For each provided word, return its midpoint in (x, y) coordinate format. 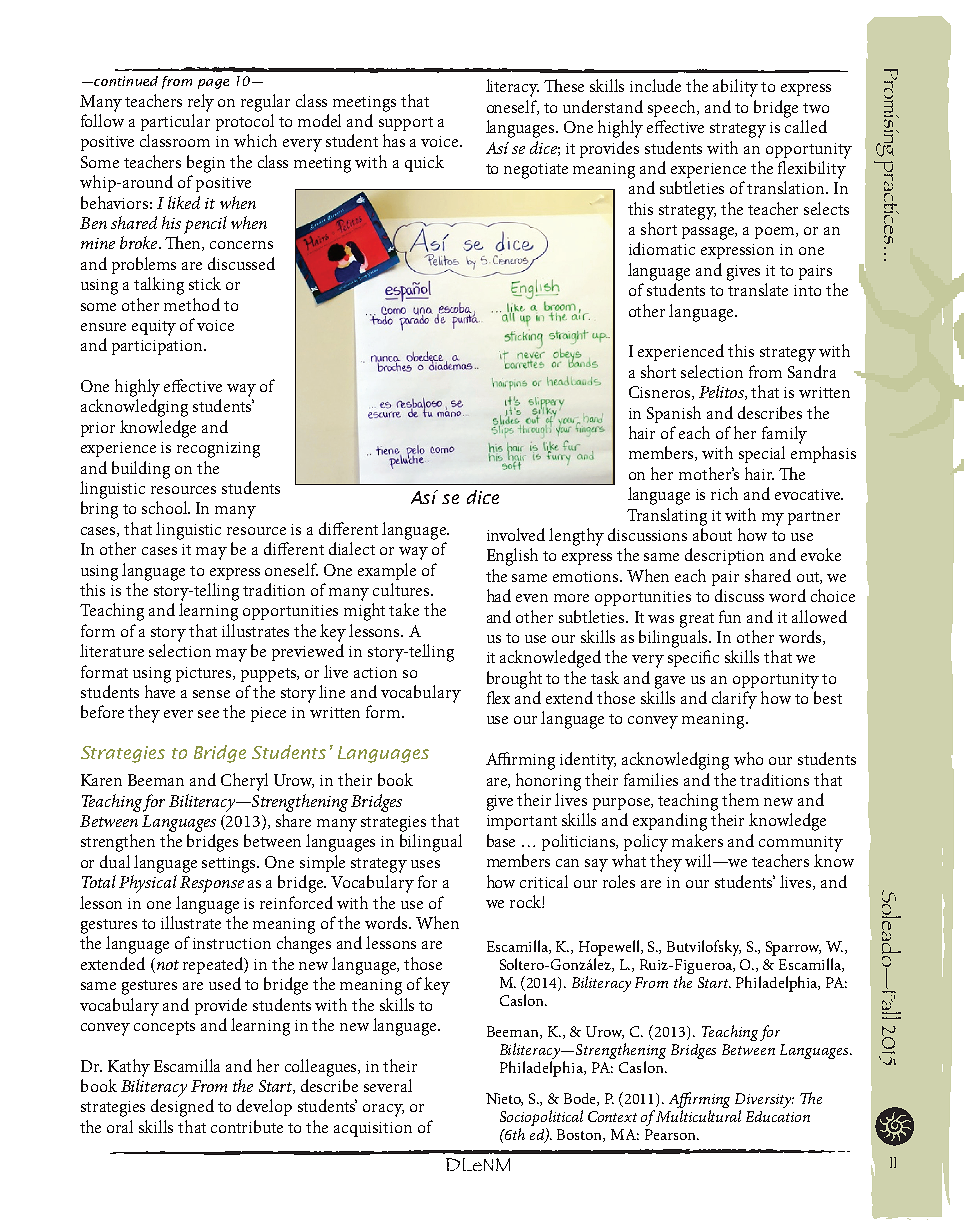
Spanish (674, 414)
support (406, 124)
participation (158, 347)
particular (175, 122)
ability (735, 88)
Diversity (764, 1102)
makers (697, 840)
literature (112, 650)
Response (212, 884)
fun (730, 616)
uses (425, 864)
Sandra (812, 371)
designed (182, 1108)
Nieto (504, 1099)
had (499, 595)
